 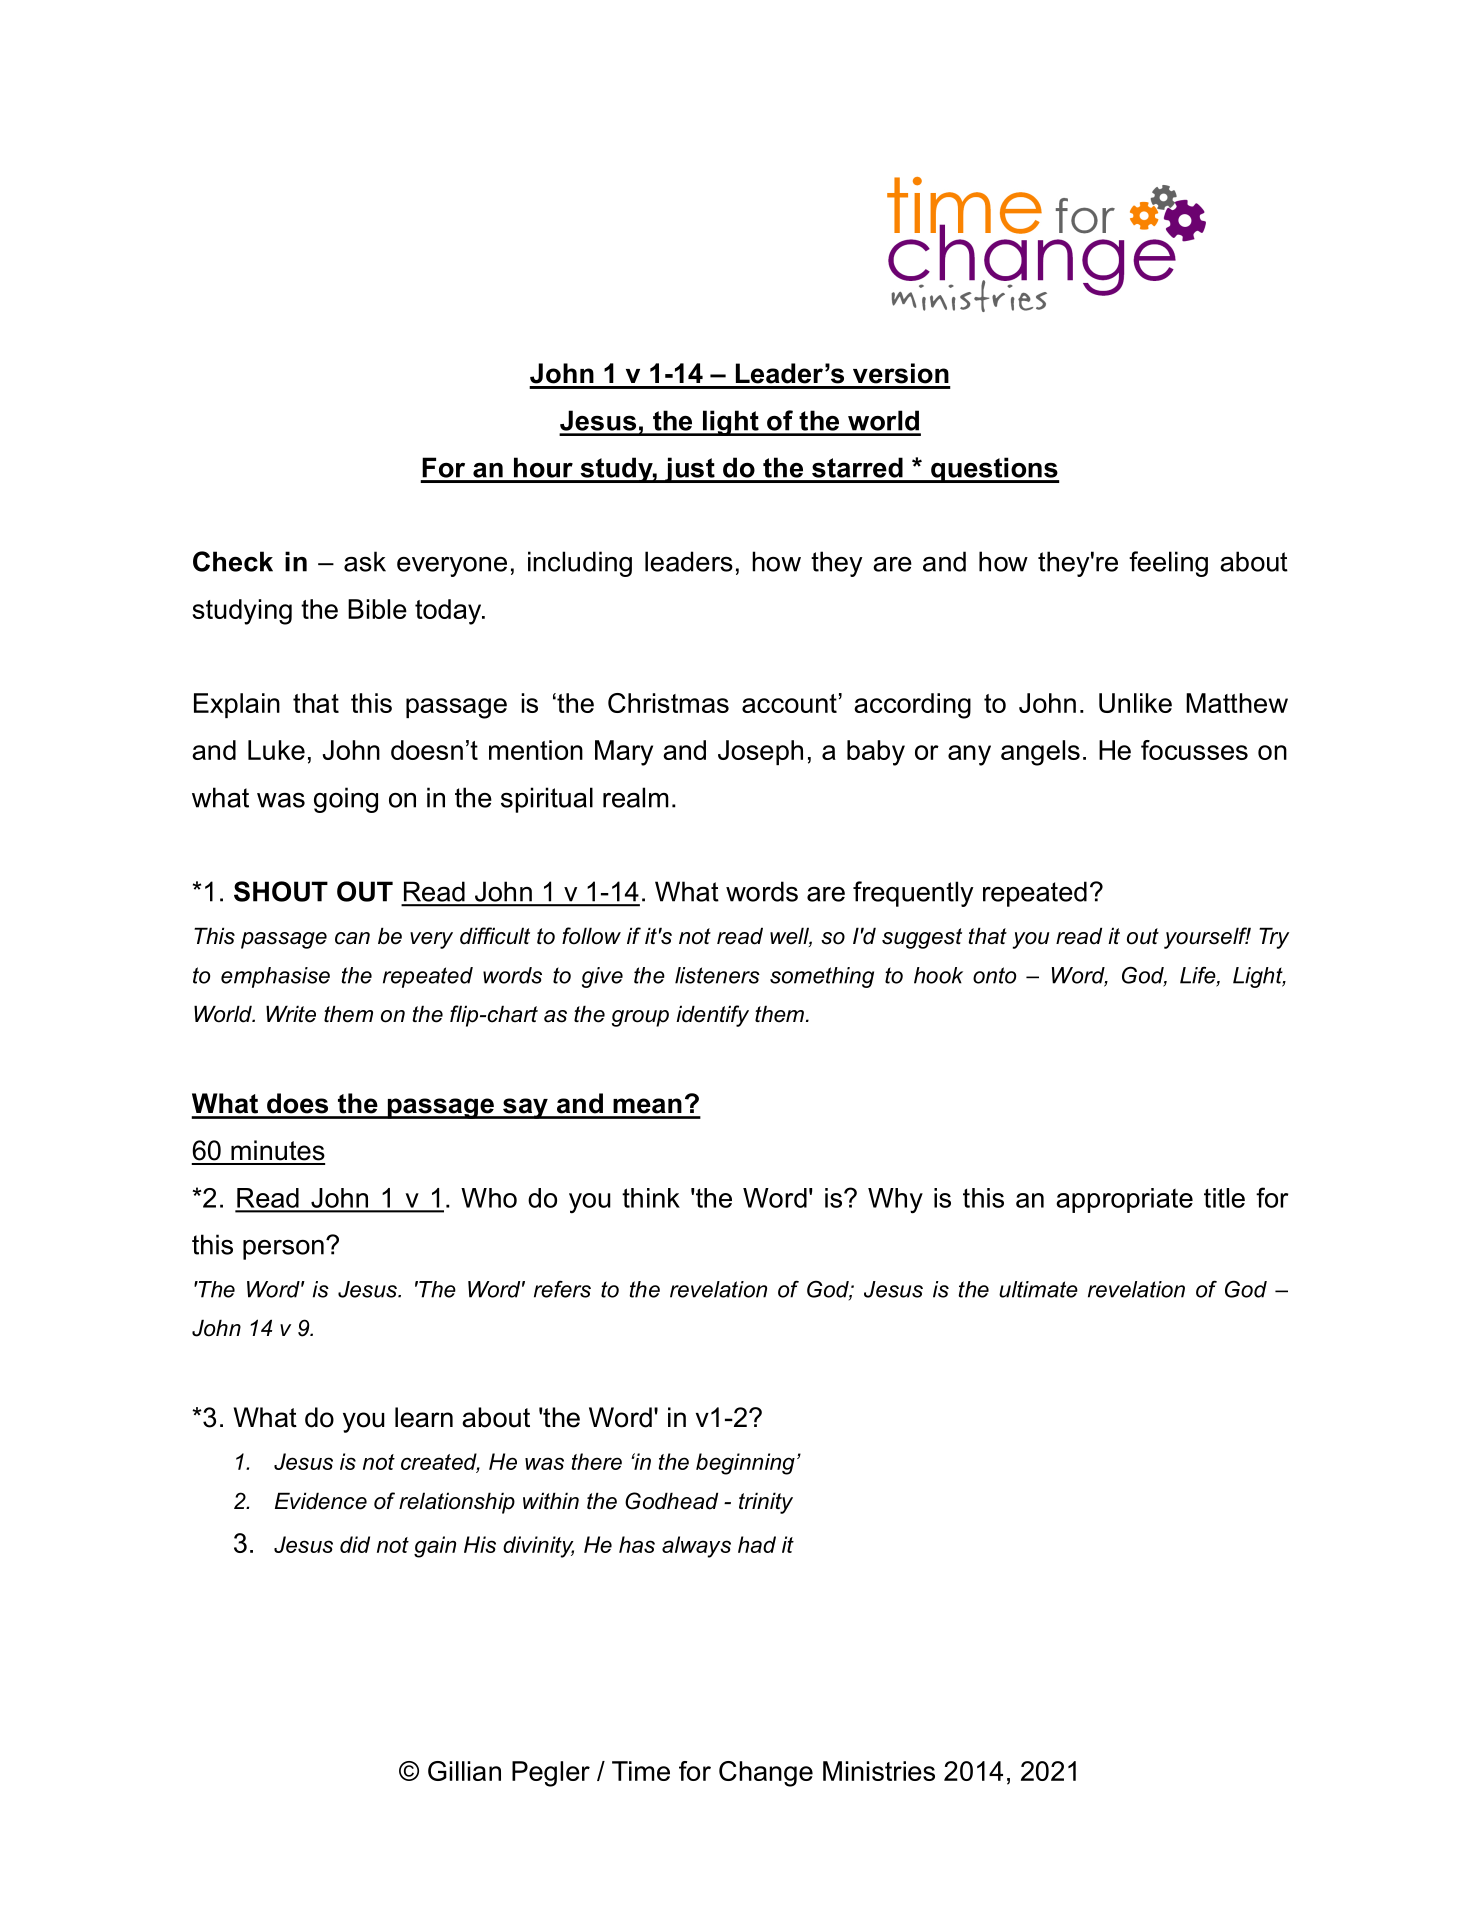 I want to click on appropriate, so click(x=1124, y=1200).
